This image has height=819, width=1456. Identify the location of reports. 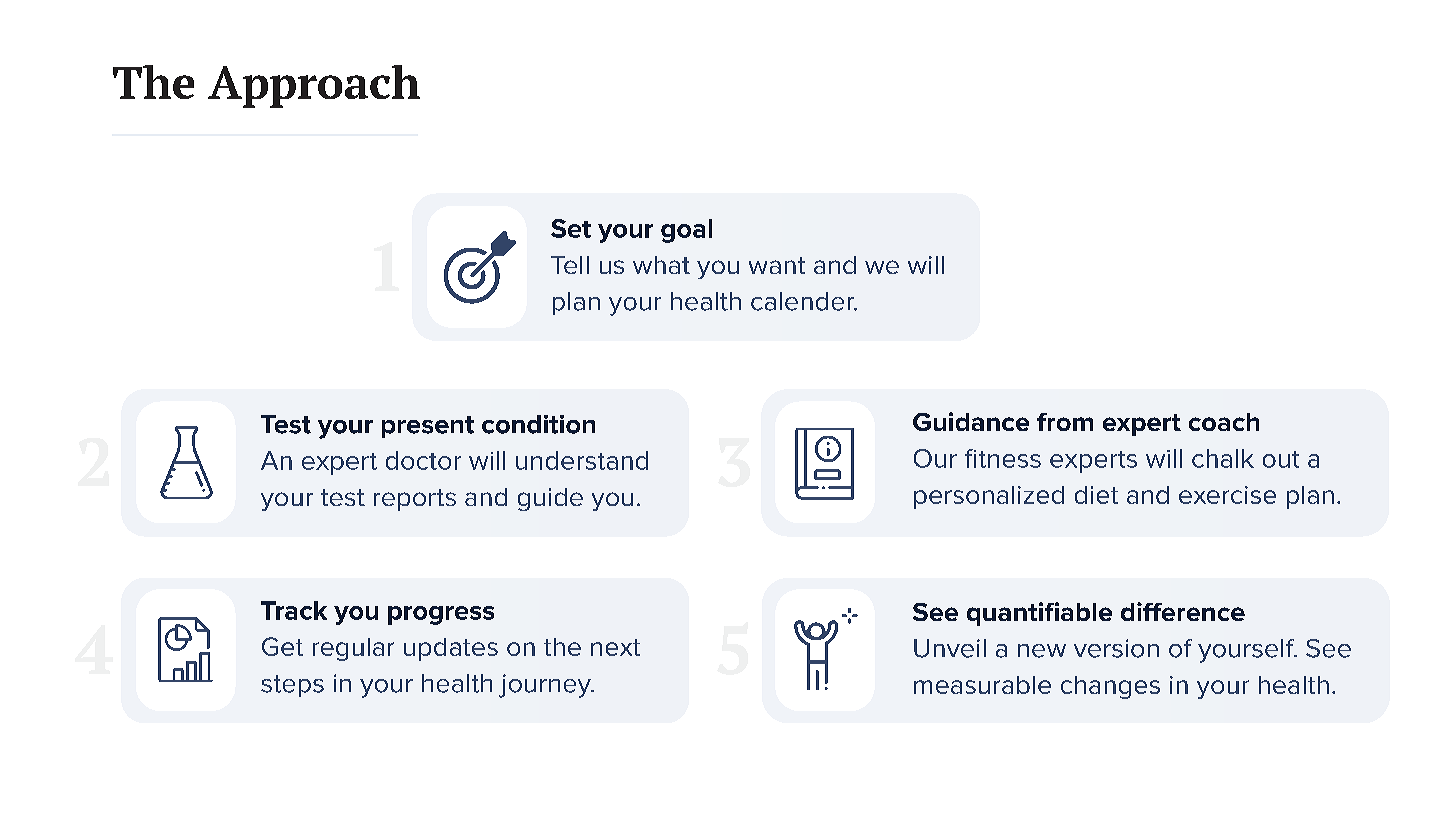
(415, 500).
